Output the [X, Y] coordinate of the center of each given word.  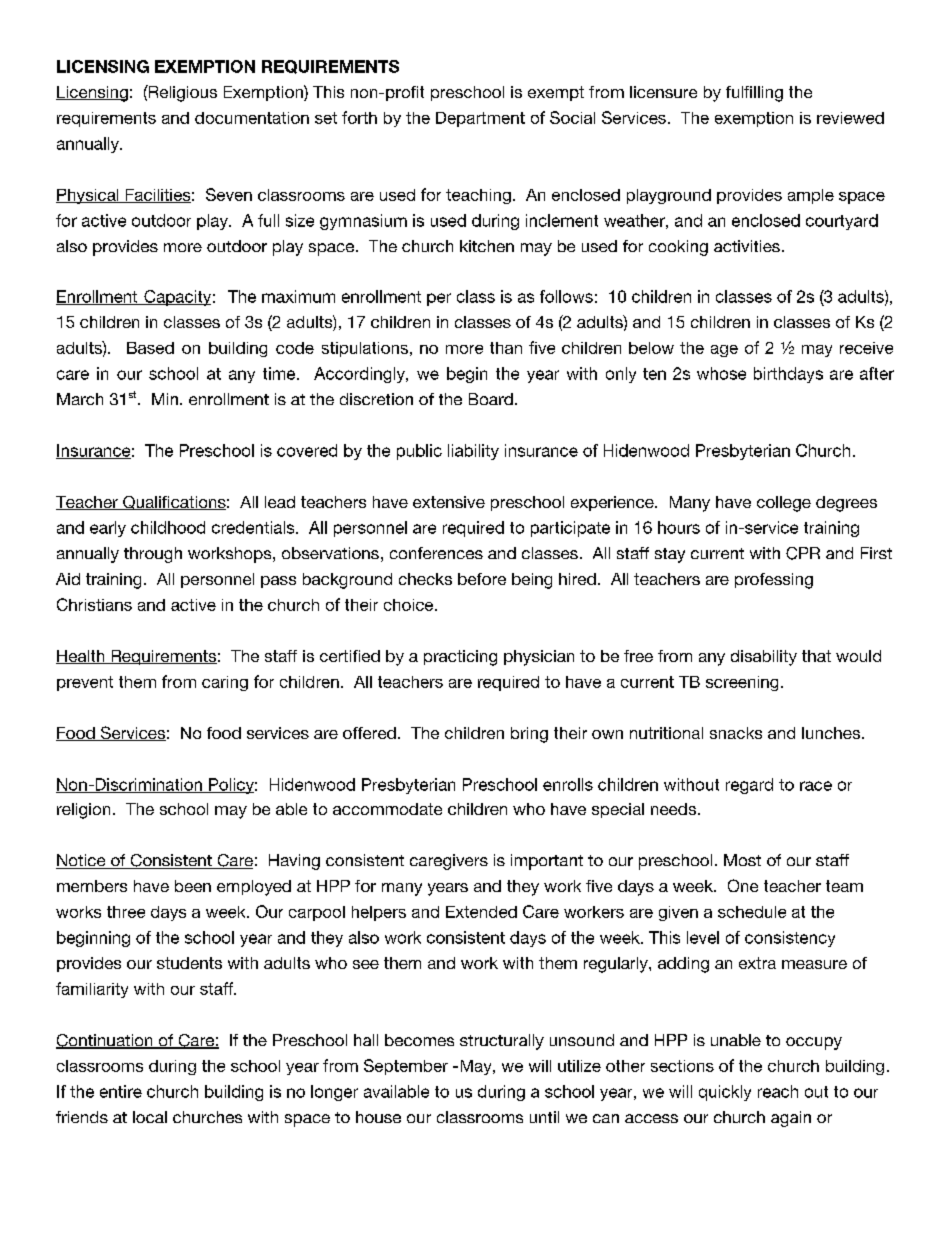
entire [121, 1091]
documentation [252, 118]
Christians [94, 604]
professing [774, 581]
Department [480, 119]
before [482, 579]
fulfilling [754, 94]
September [406, 1067]
